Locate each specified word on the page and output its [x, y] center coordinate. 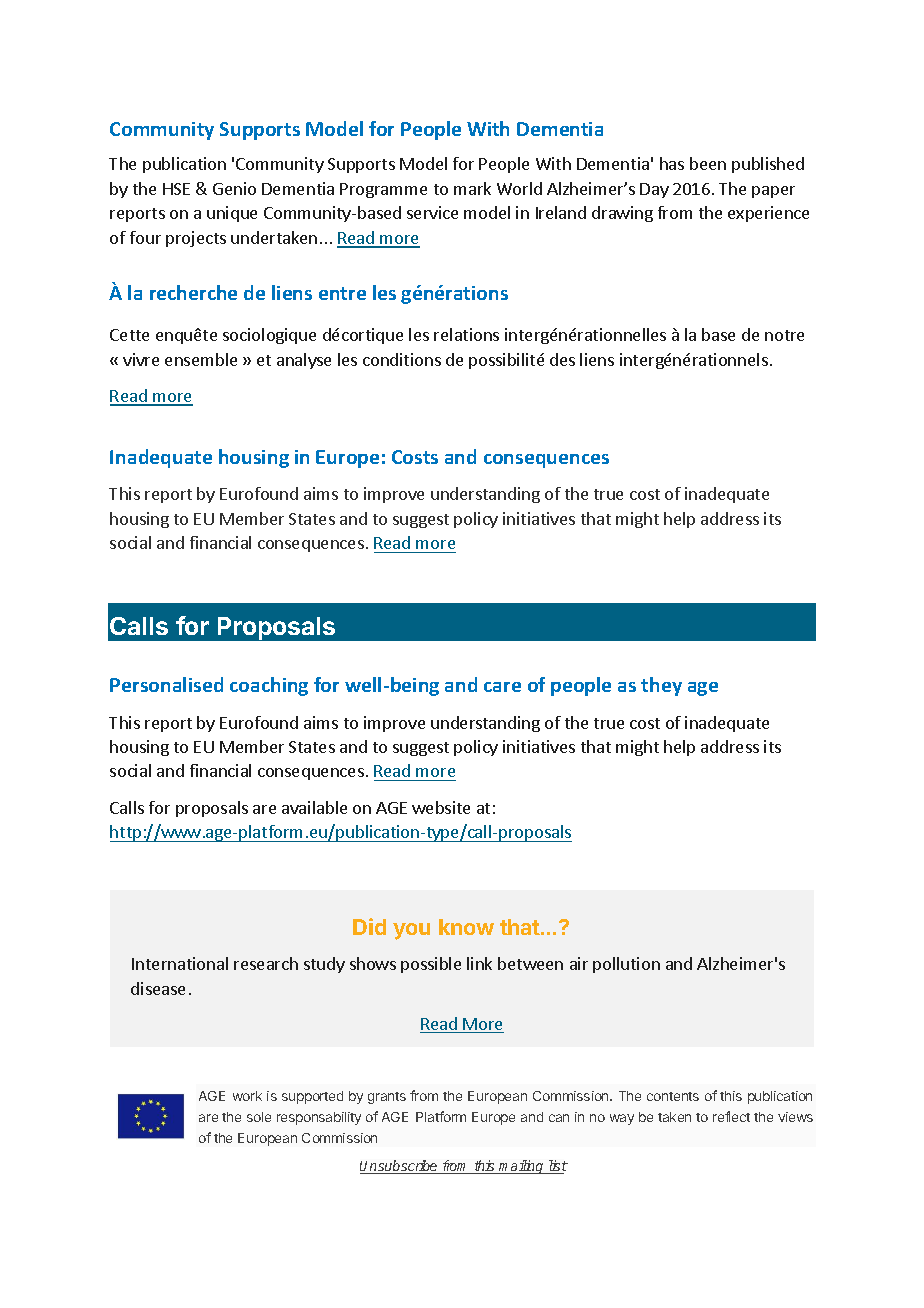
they [661, 686]
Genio [234, 188]
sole [259, 1117]
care [502, 687]
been [708, 163]
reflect [731, 1116]
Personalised [166, 684]
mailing [521, 1167]
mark [472, 188]
